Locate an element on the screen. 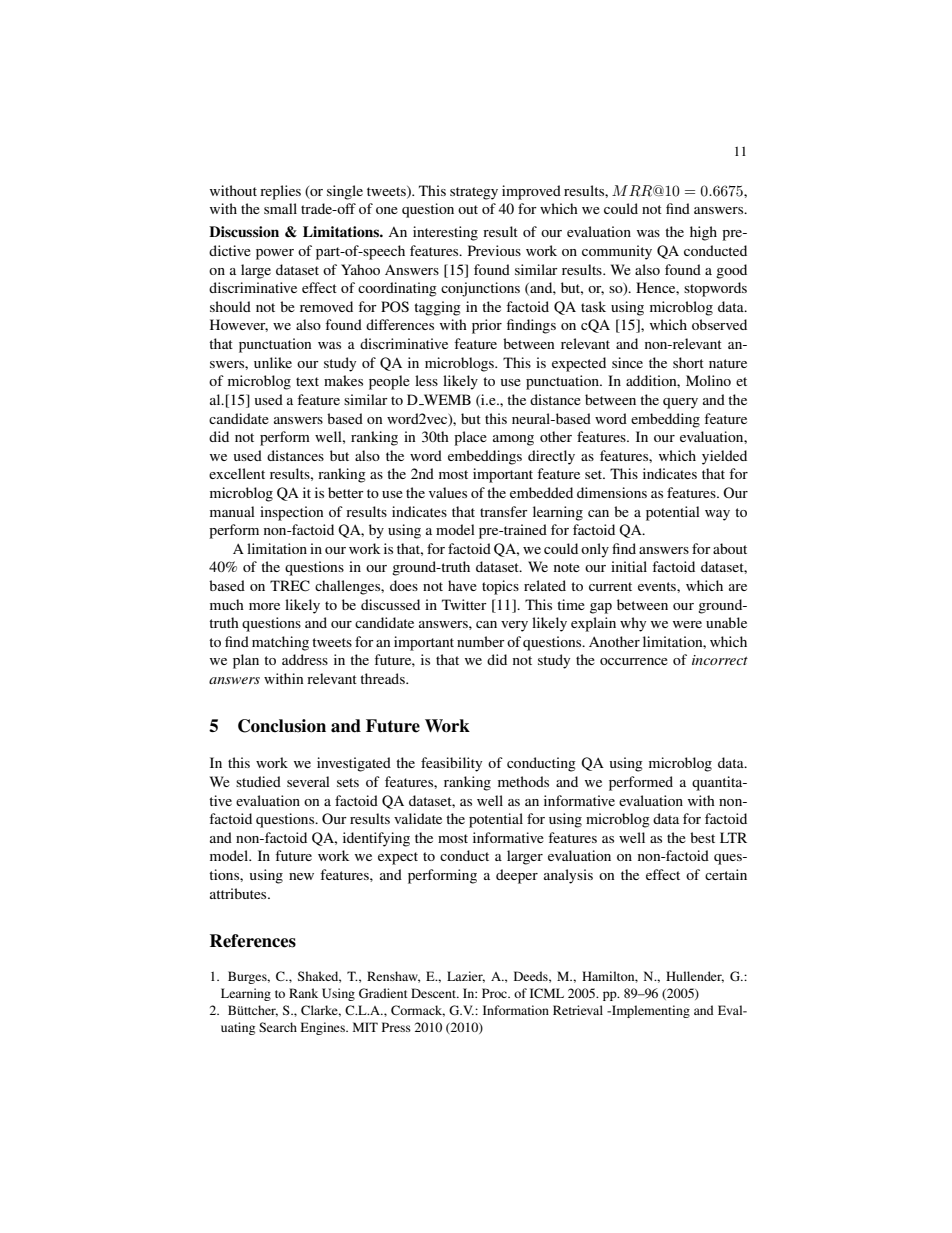 This screenshot has width=952, height=1233. Proc is located at coordinates (496, 993).
